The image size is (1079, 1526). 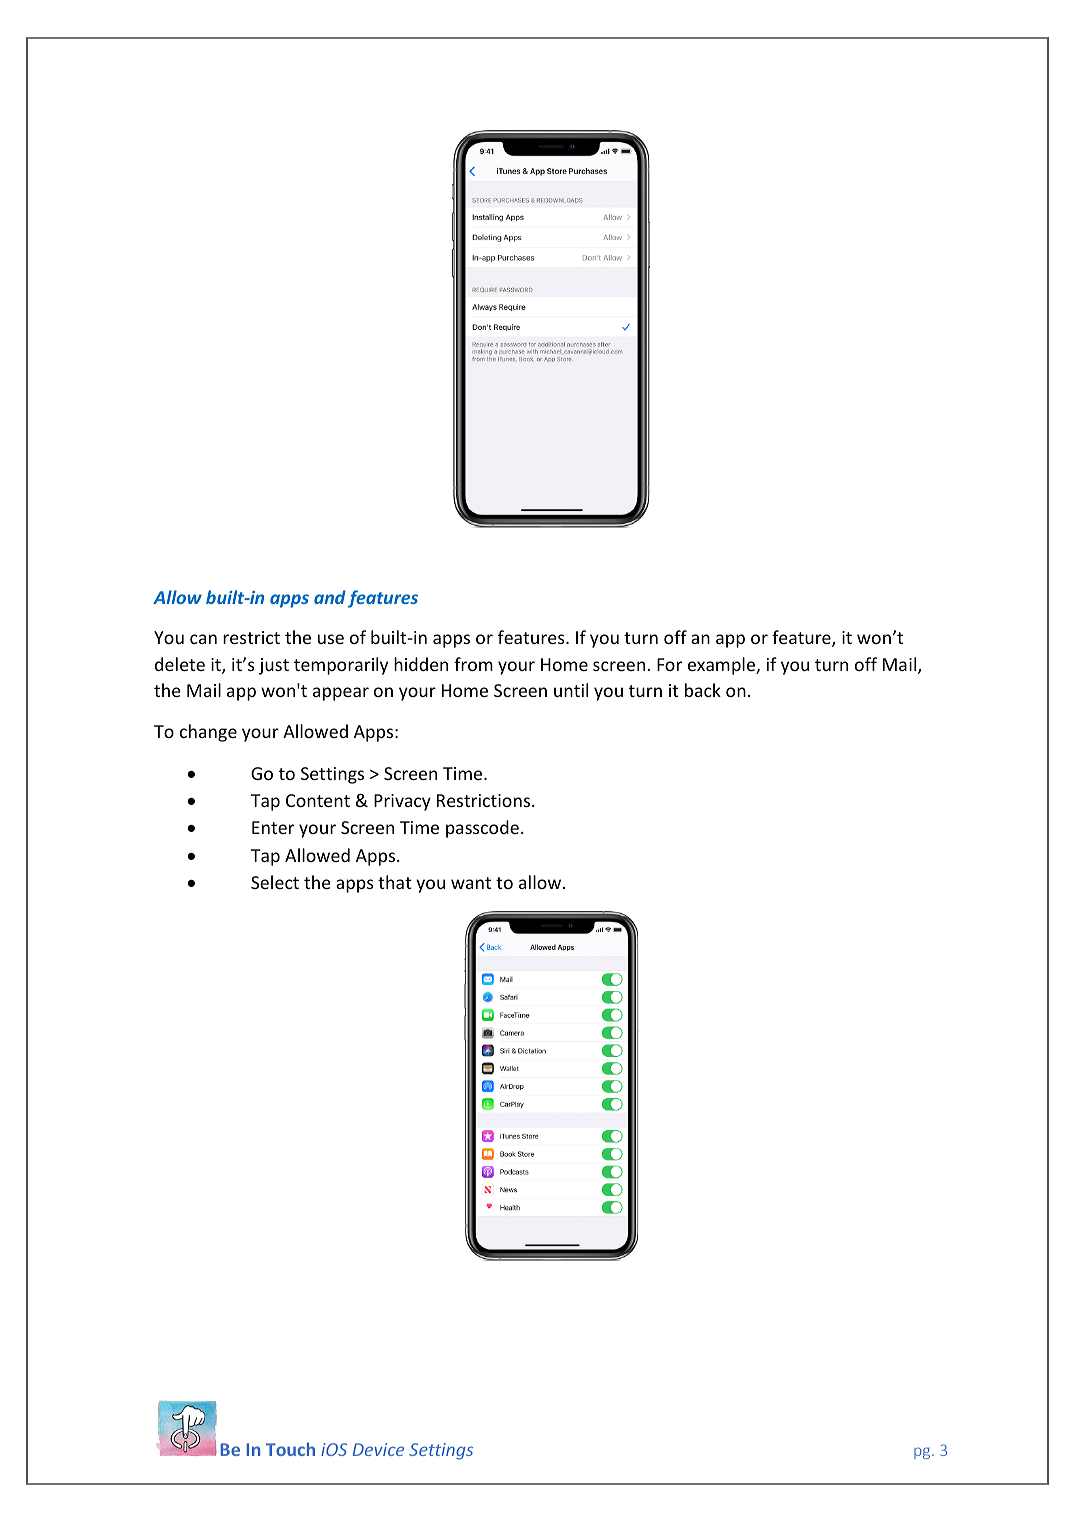 What do you see at coordinates (290, 1449) in the document?
I see `Touch` at bounding box center [290, 1449].
